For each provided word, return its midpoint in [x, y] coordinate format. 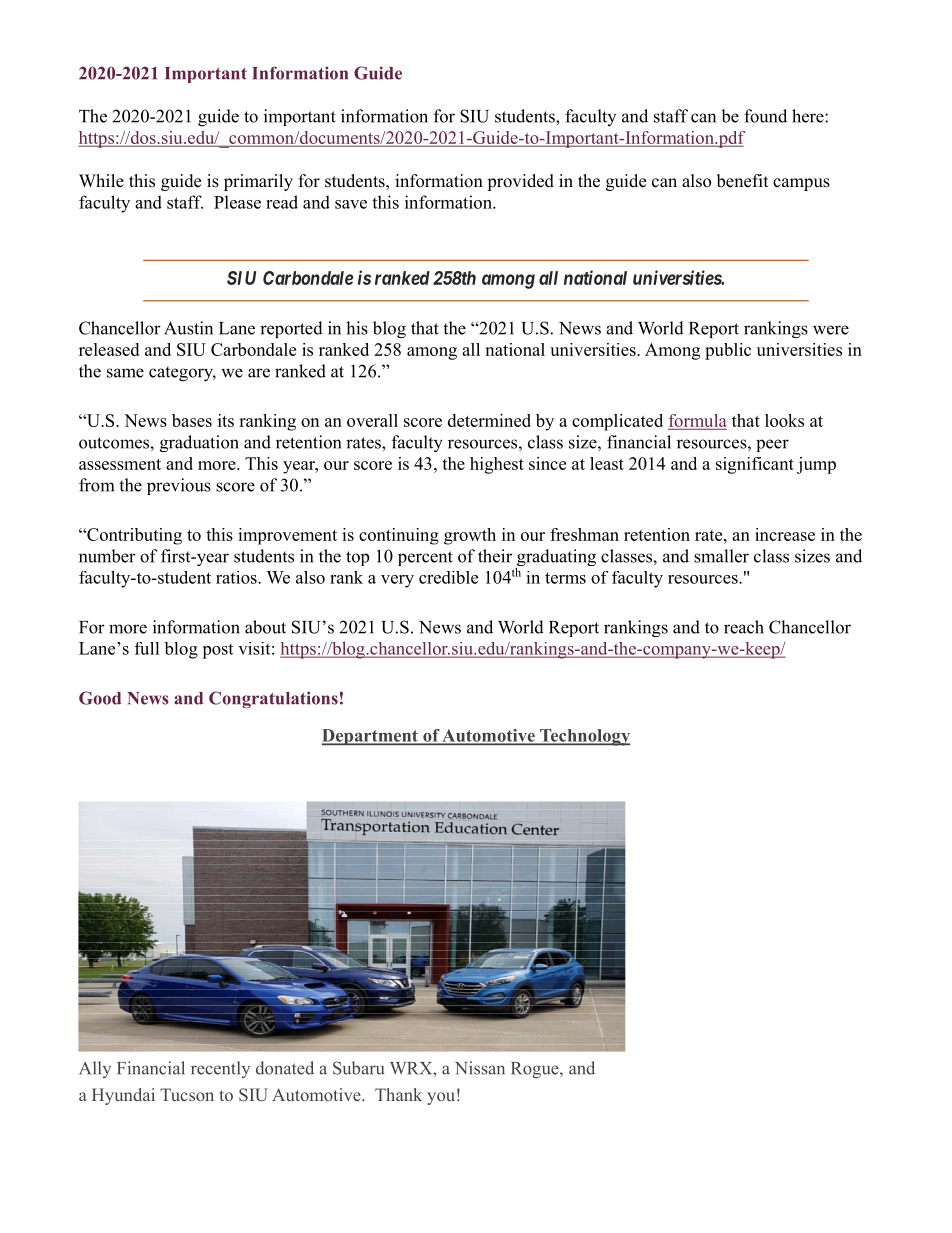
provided [520, 182]
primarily [258, 182]
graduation [199, 443]
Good [100, 698]
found [765, 116]
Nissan [480, 1068]
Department [370, 737]
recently [220, 1069]
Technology [584, 737]
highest [497, 465]
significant [755, 465]
